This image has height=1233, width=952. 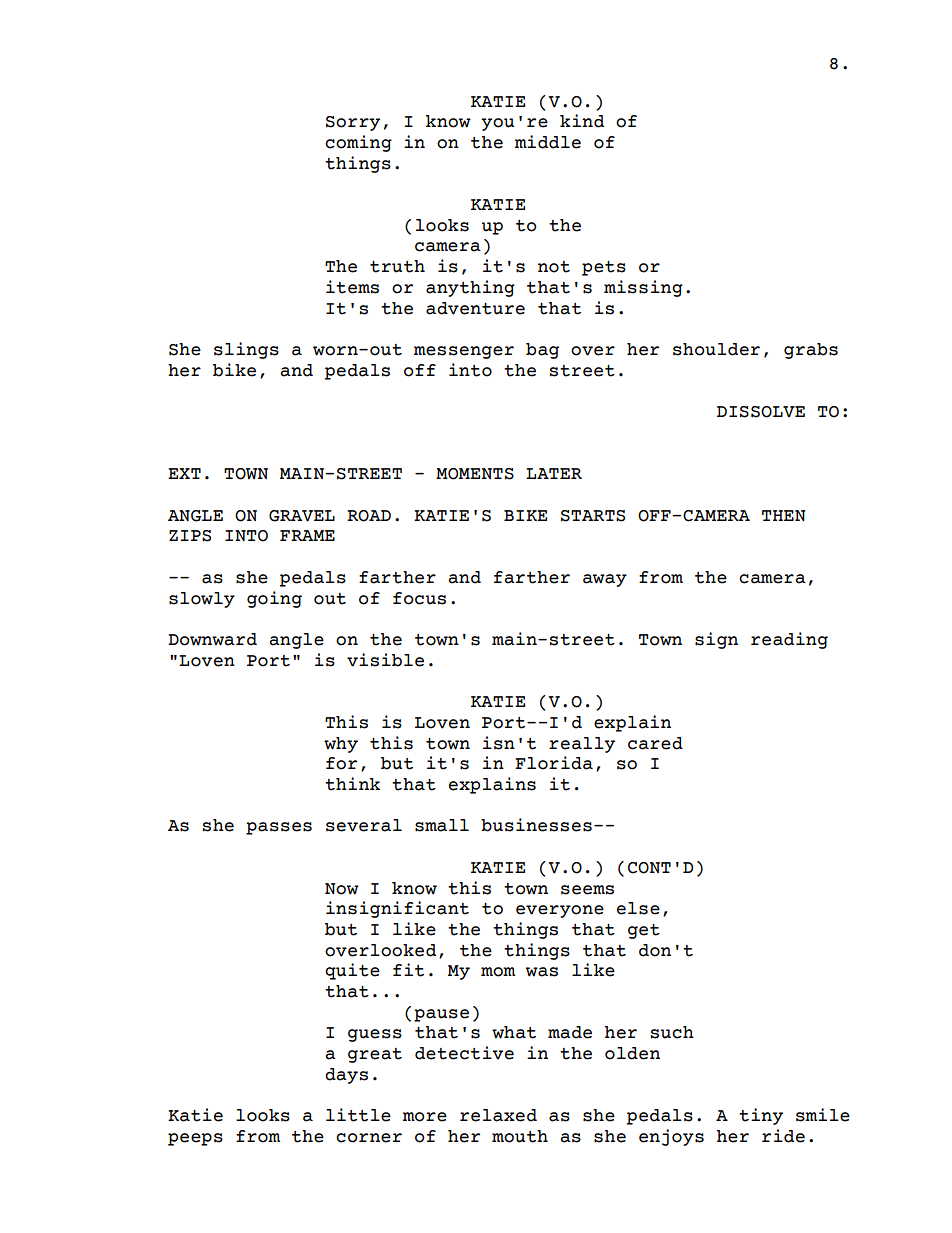 I want to click on kind, so click(x=582, y=121).
